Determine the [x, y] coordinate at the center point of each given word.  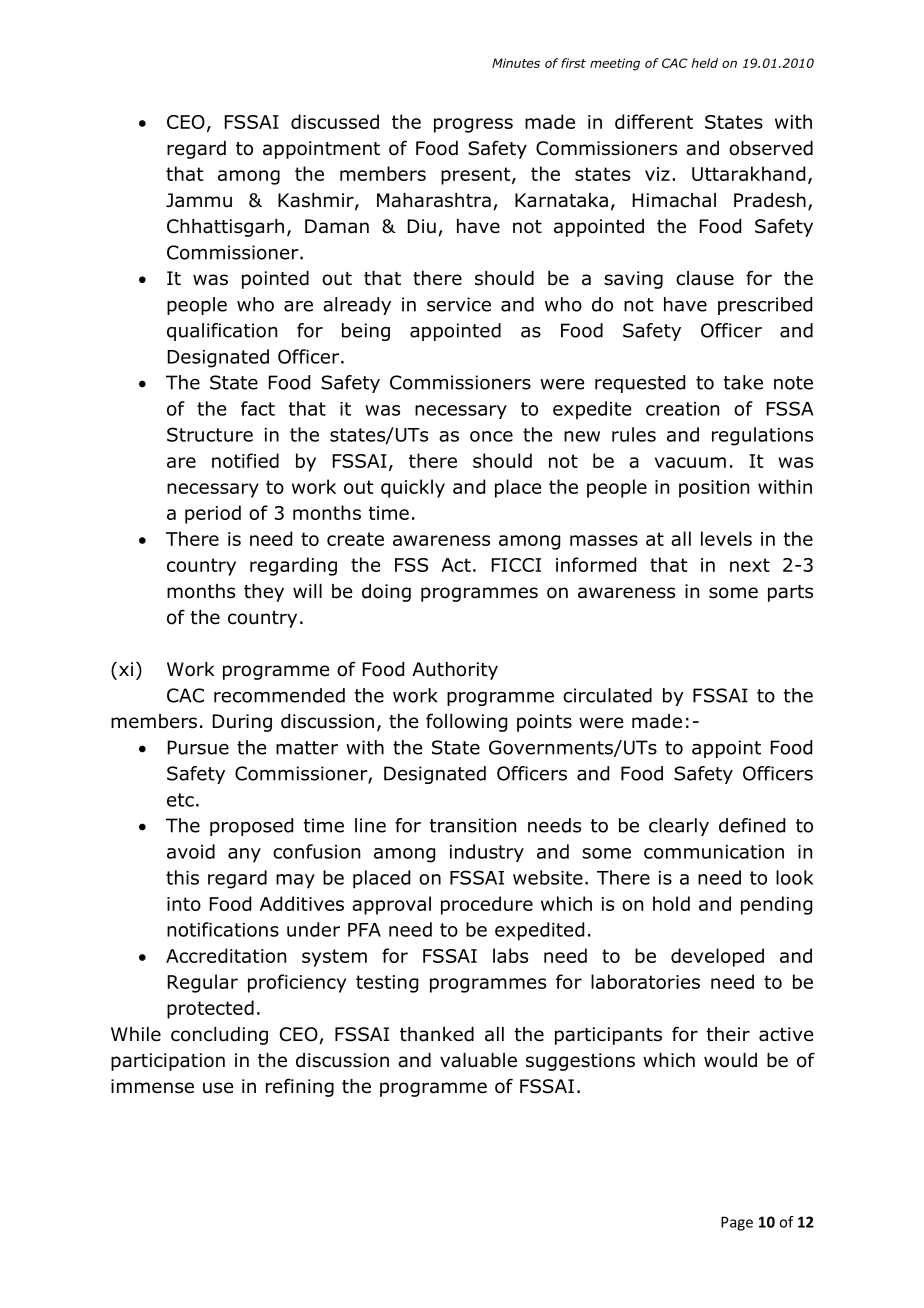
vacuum [690, 462]
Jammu [199, 200]
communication [714, 852]
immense [152, 1086]
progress [473, 125]
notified [245, 460]
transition [473, 825]
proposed [251, 827]
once [491, 436]
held [704, 63]
